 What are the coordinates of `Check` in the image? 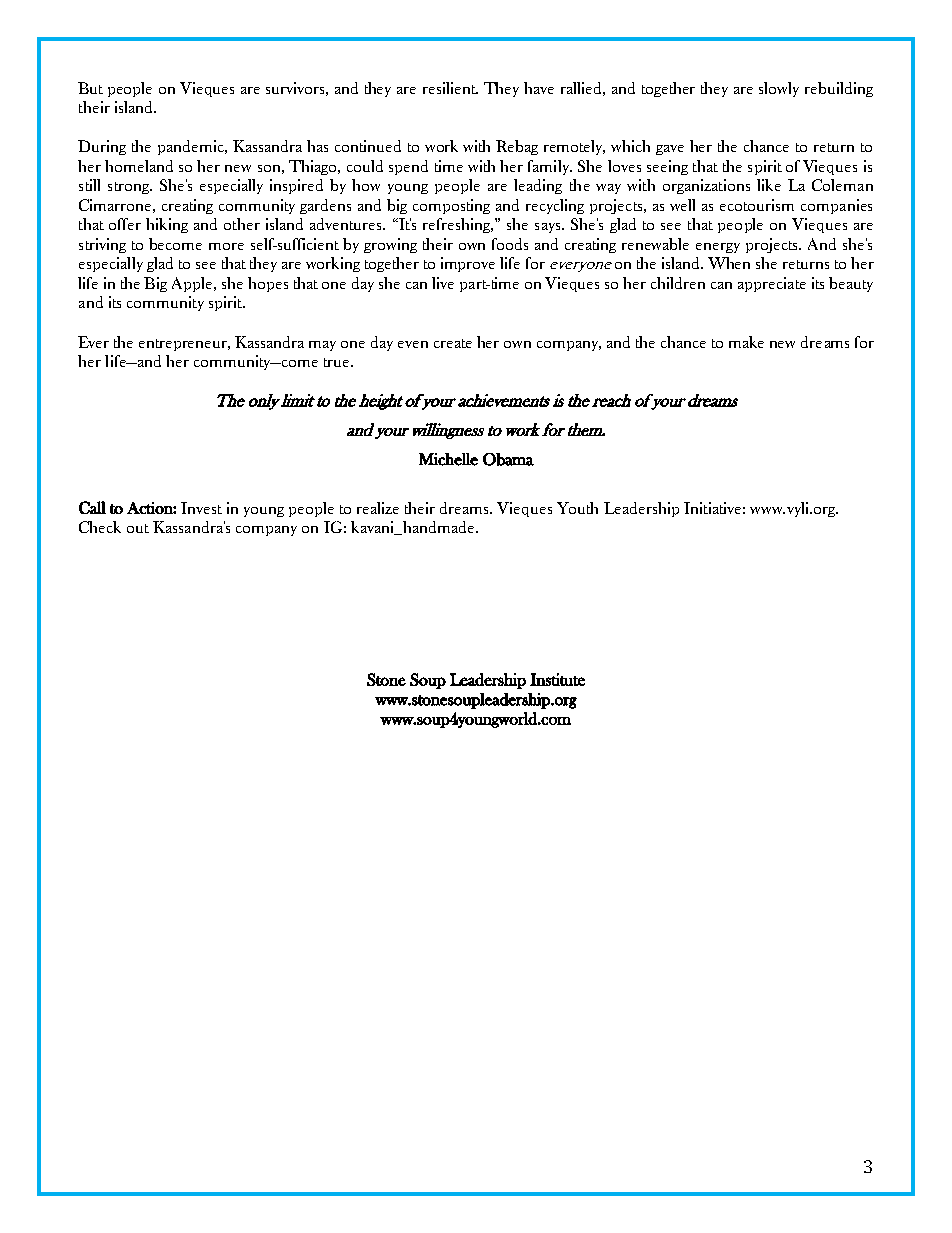 It's located at (100, 527).
